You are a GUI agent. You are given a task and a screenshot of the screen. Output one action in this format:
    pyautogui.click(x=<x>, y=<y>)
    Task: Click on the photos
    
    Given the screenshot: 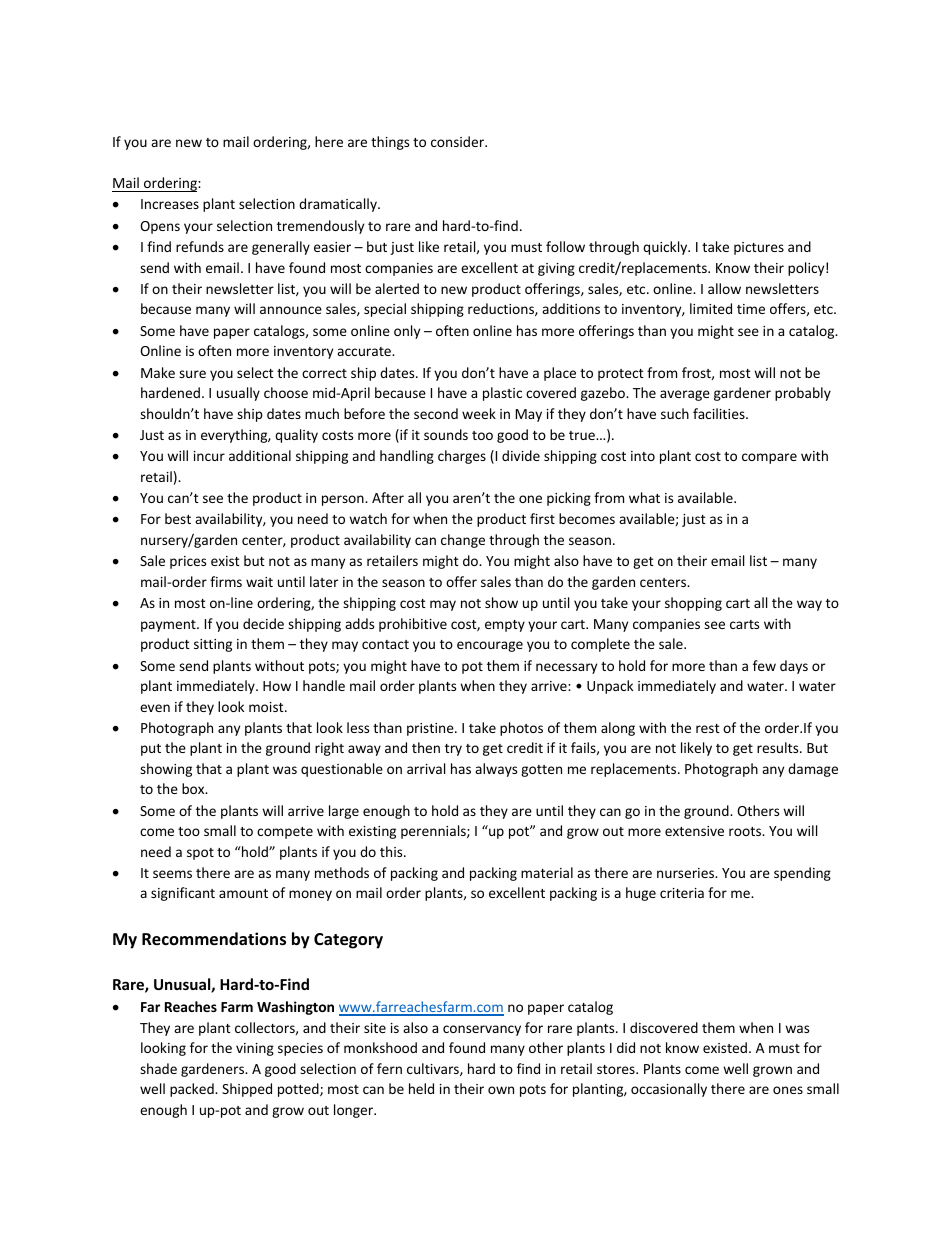 What is the action you would take?
    pyautogui.click(x=521, y=729)
